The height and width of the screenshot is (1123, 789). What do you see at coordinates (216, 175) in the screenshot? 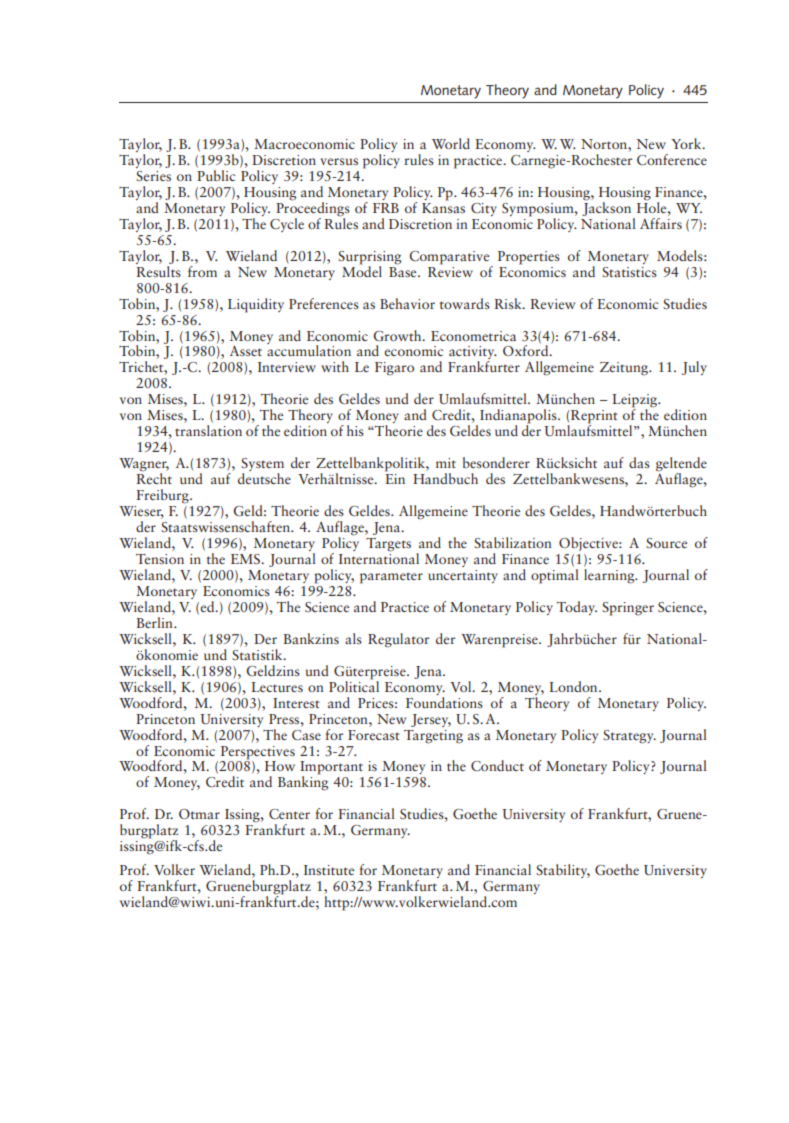
I see `Public` at bounding box center [216, 175].
